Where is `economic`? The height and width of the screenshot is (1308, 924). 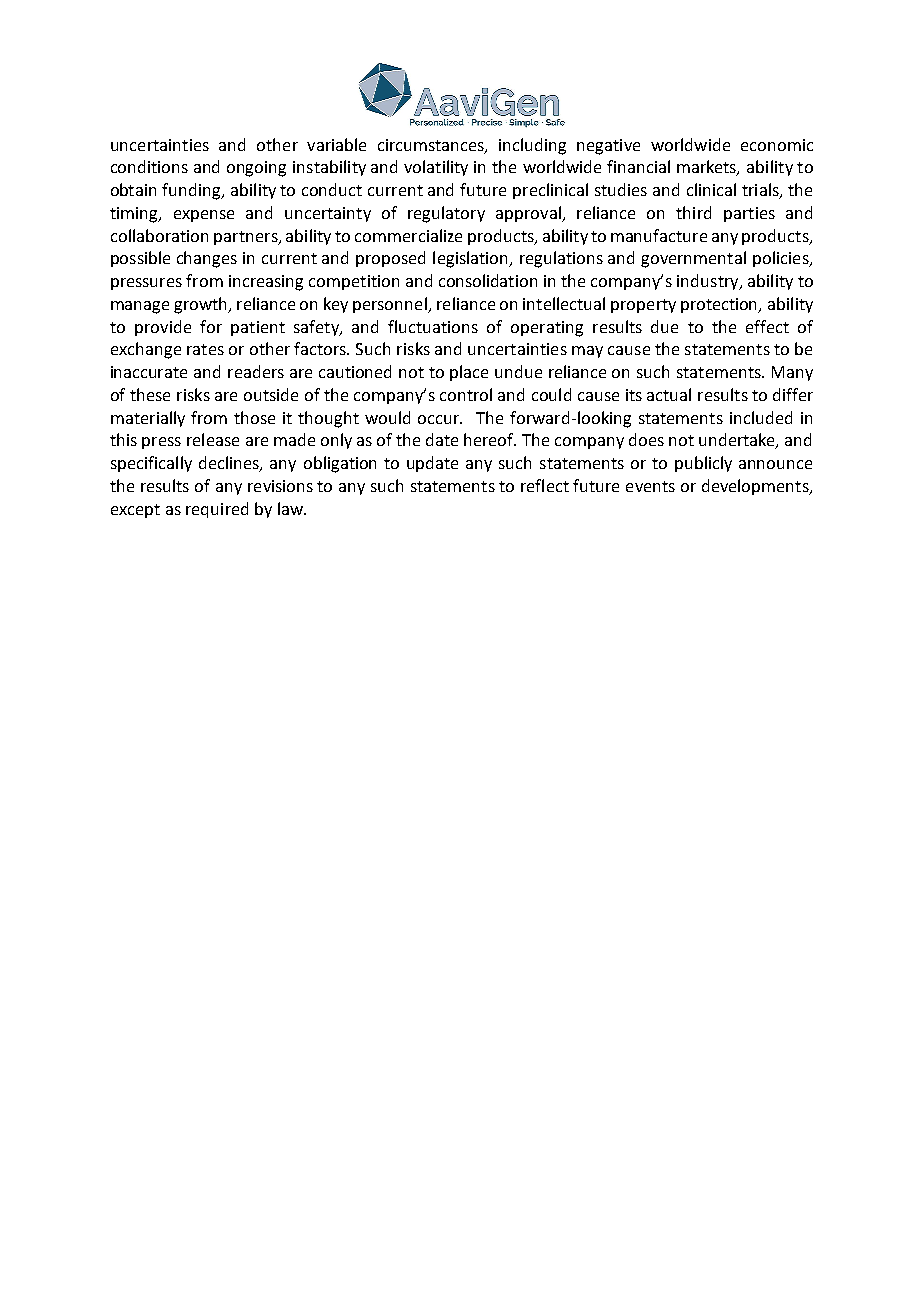
economic is located at coordinates (777, 145).
